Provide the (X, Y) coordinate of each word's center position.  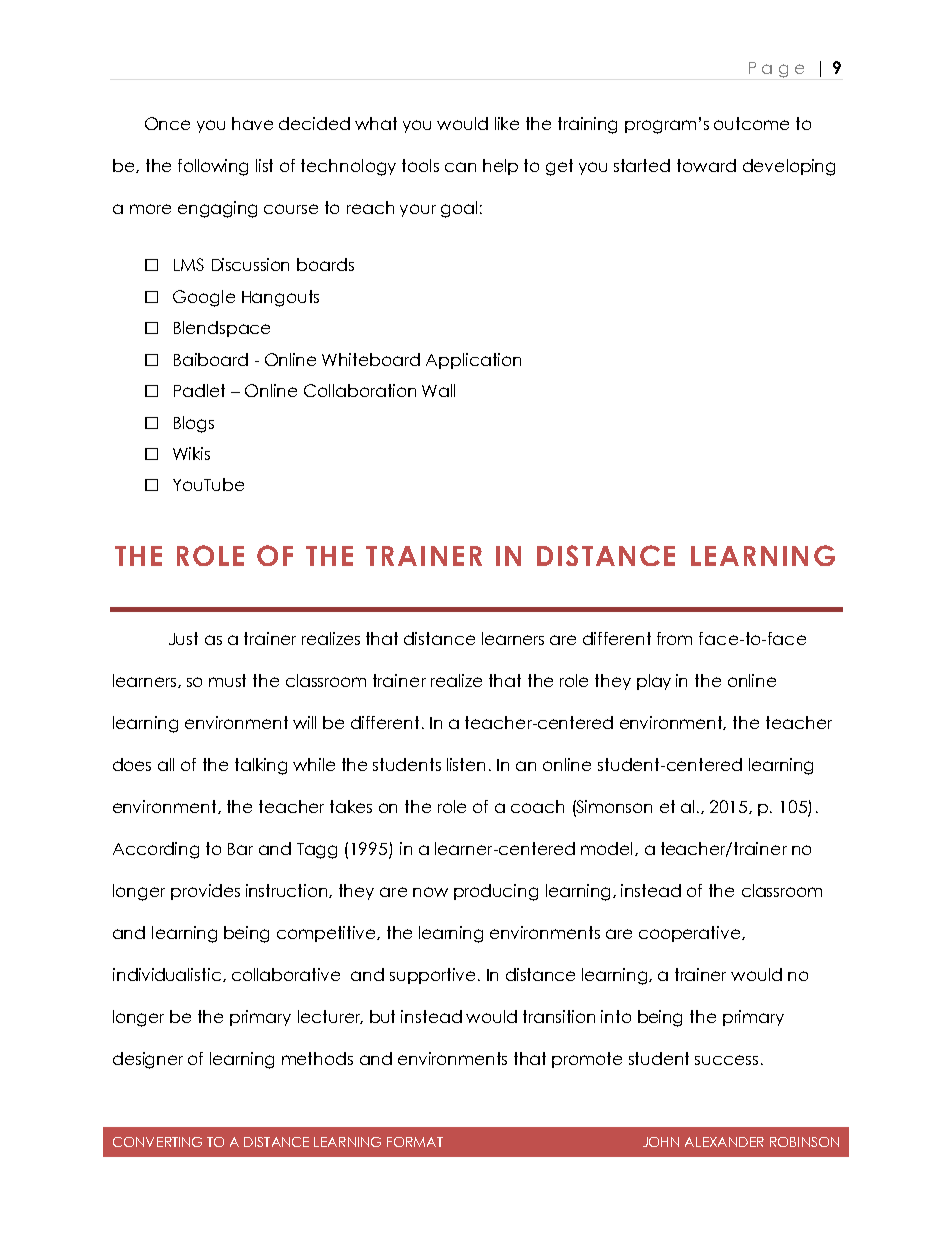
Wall (438, 390)
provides (205, 892)
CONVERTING (157, 1142)
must (227, 680)
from (674, 638)
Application (473, 361)
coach (537, 806)
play (654, 682)
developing (789, 167)
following (213, 167)
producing (496, 892)
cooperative (689, 934)
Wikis (191, 453)
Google (204, 298)
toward (706, 165)
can (460, 167)
